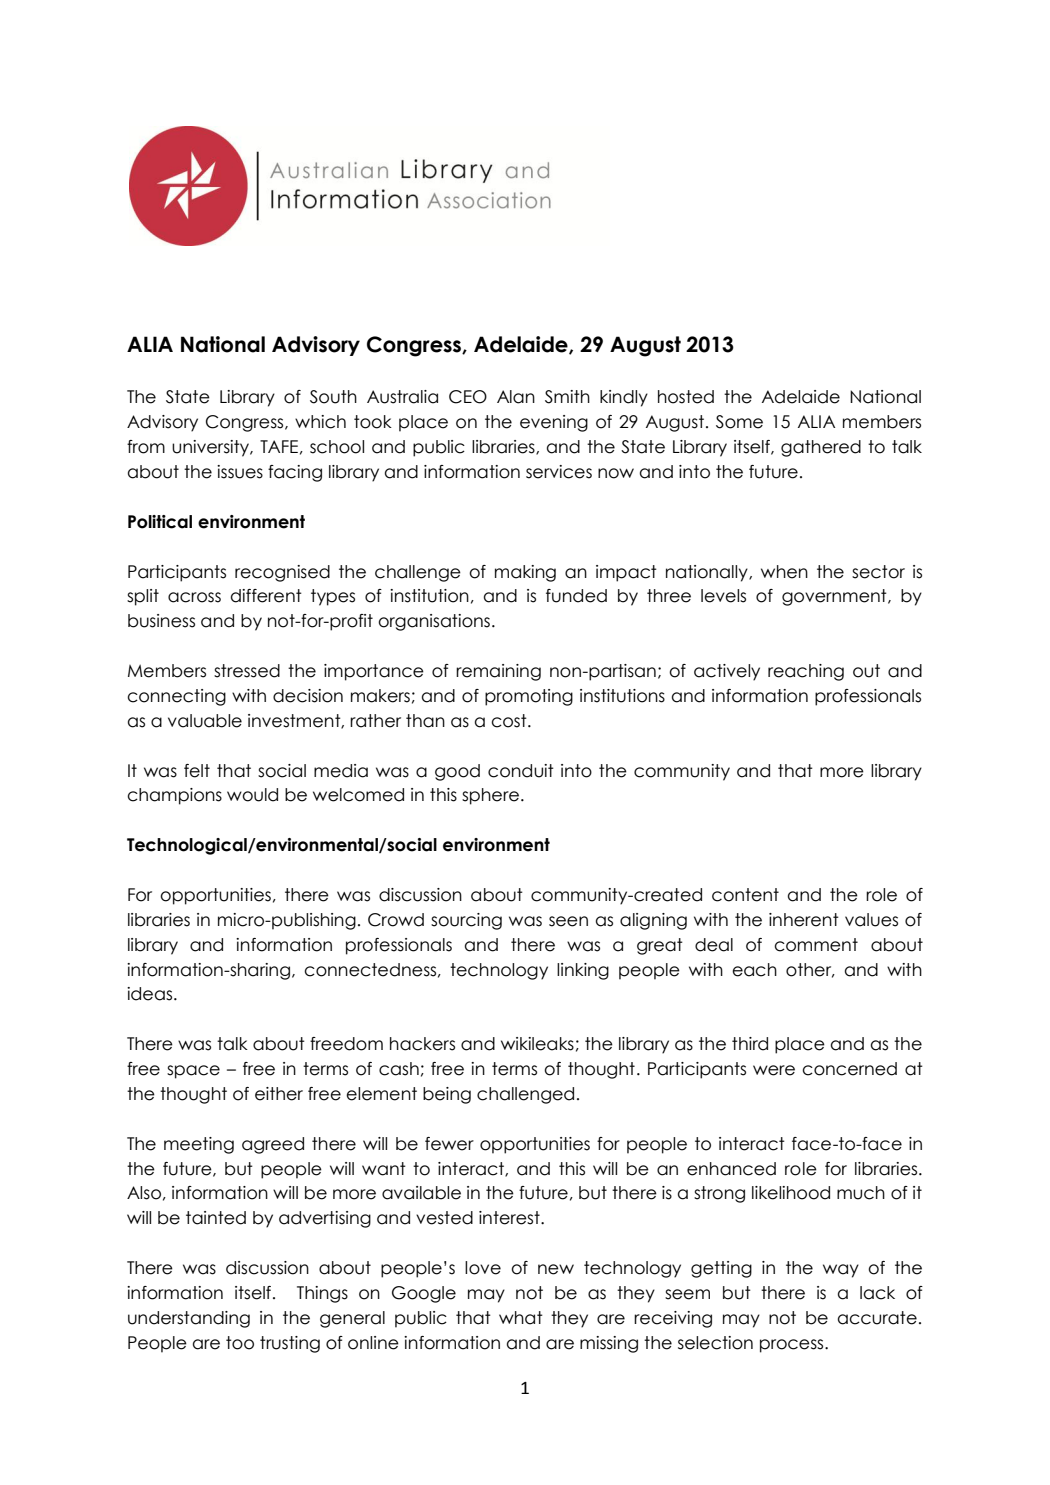 The image size is (1050, 1485). I want to click on evening, so click(554, 423).
